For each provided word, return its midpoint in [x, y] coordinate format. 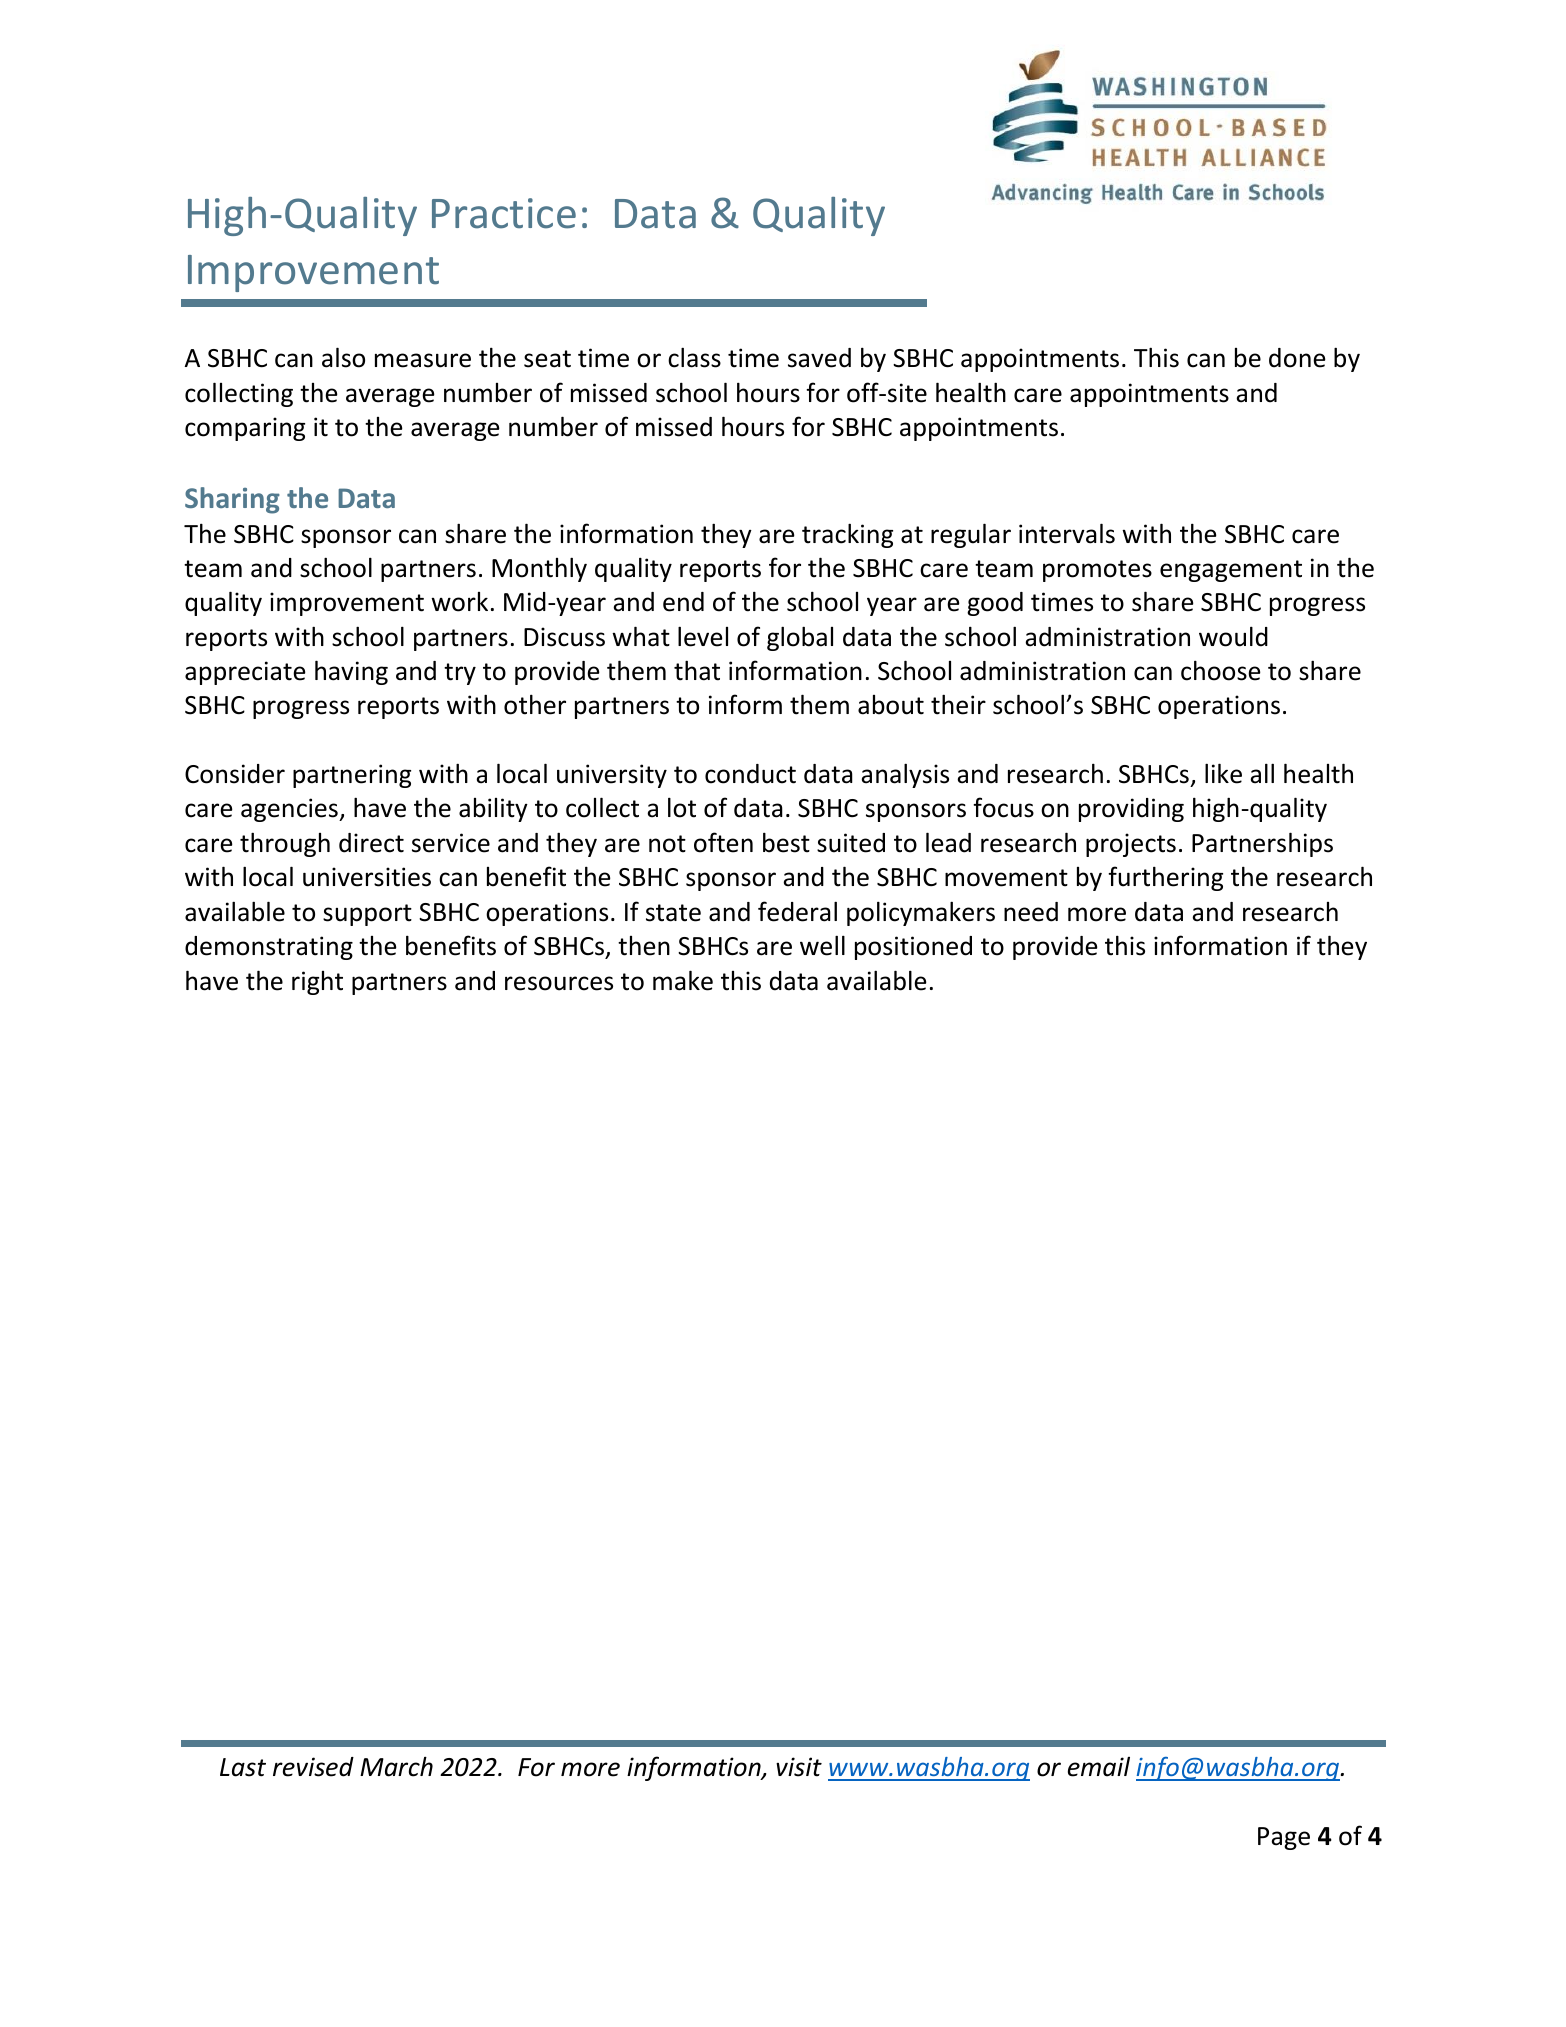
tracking [847, 535]
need [1031, 912]
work [459, 602]
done [1297, 358]
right [317, 983]
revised [313, 1767]
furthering [1165, 878]
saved [819, 358]
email [1099, 1767]
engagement [1231, 571]
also [343, 357]
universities [367, 877]
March [396, 1766]
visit [799, 1767]
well [822, 945]
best [786, 842]
